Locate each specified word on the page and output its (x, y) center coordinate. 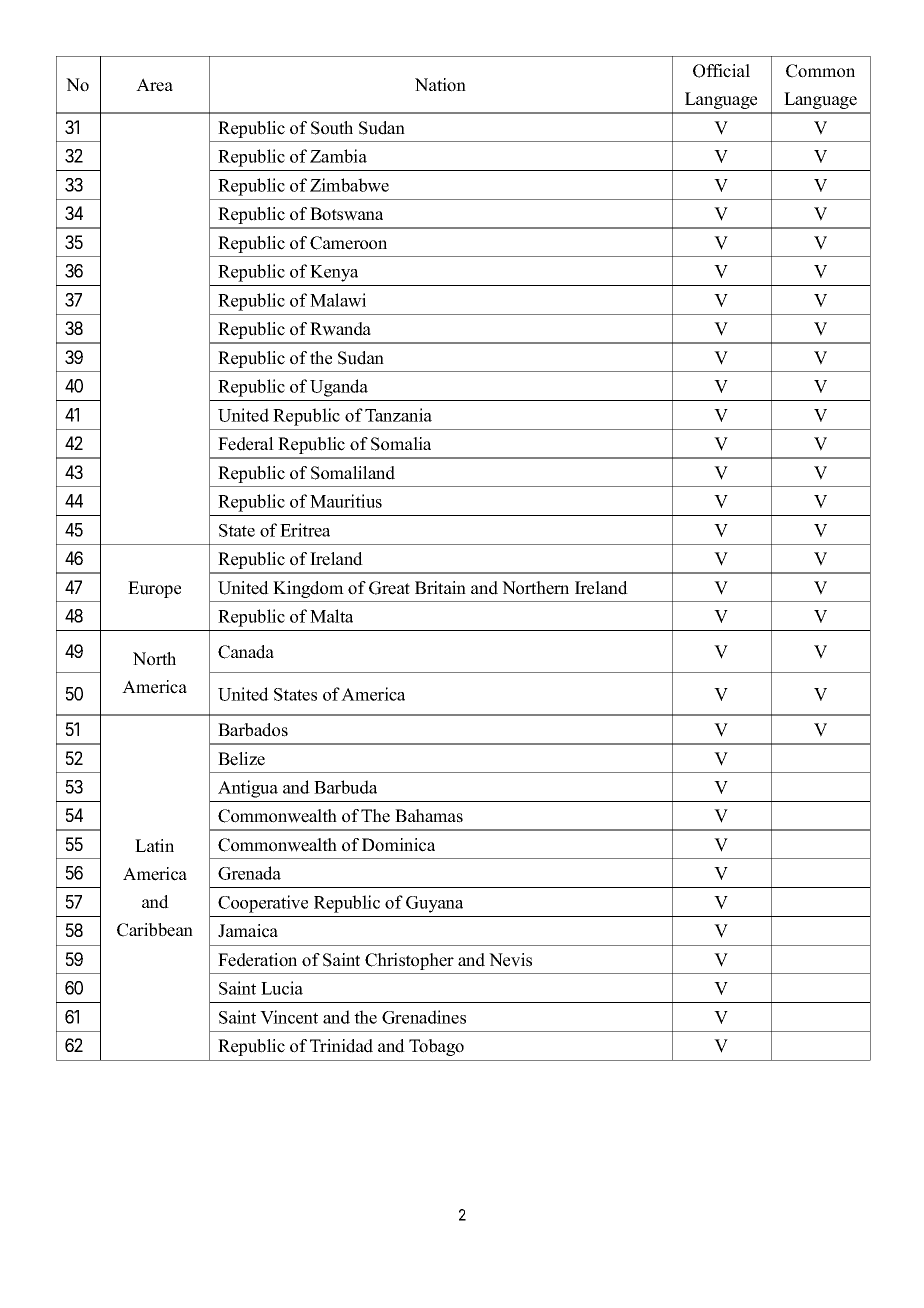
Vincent (289, 1017)
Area (154, 85)
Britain (440, 587)
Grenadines (424, 1017)
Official (721, 71)
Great (389, 588)
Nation (440, 85)
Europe (154, 589)
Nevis (510, 960)
